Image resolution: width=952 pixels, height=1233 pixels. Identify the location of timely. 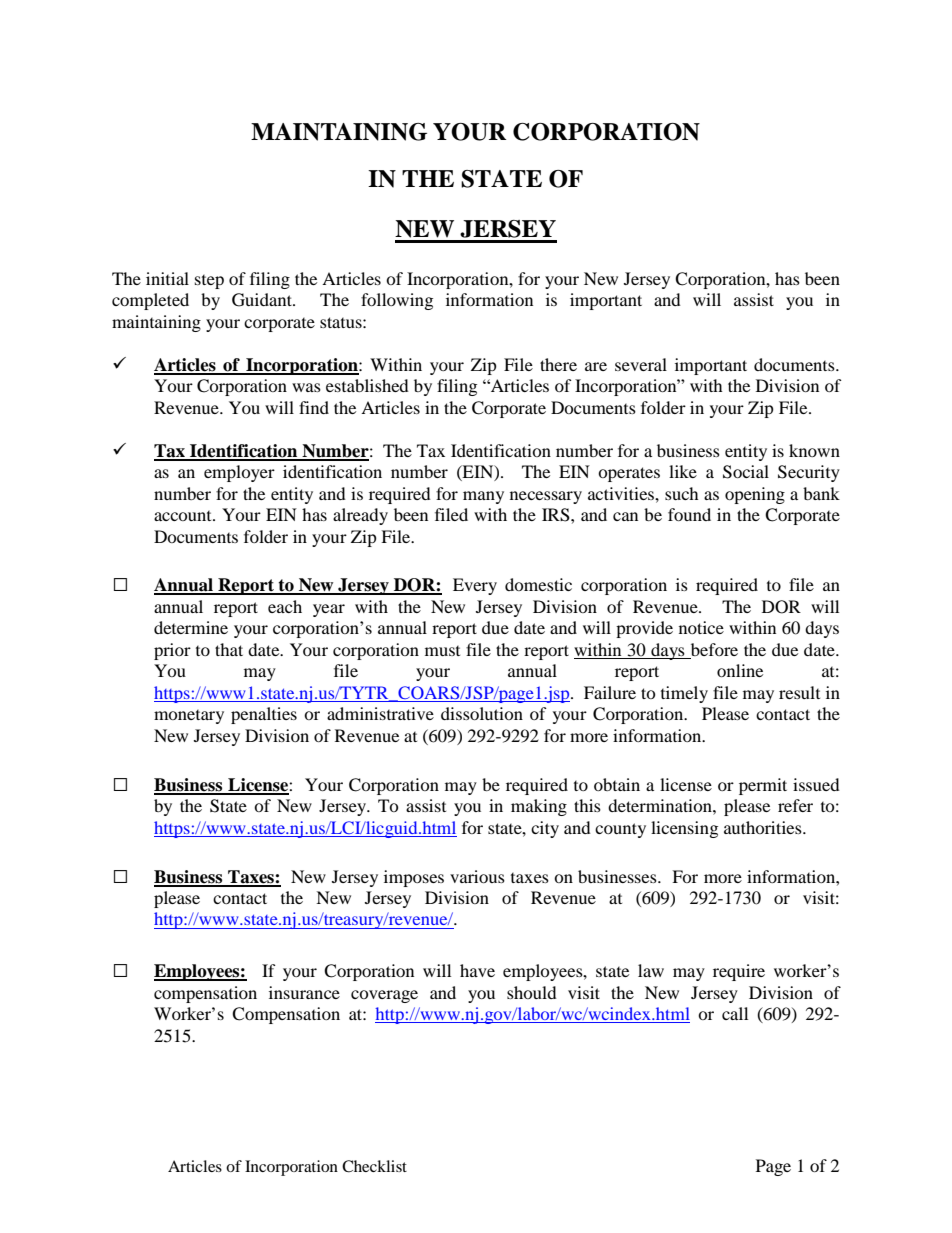
(684, 694).
